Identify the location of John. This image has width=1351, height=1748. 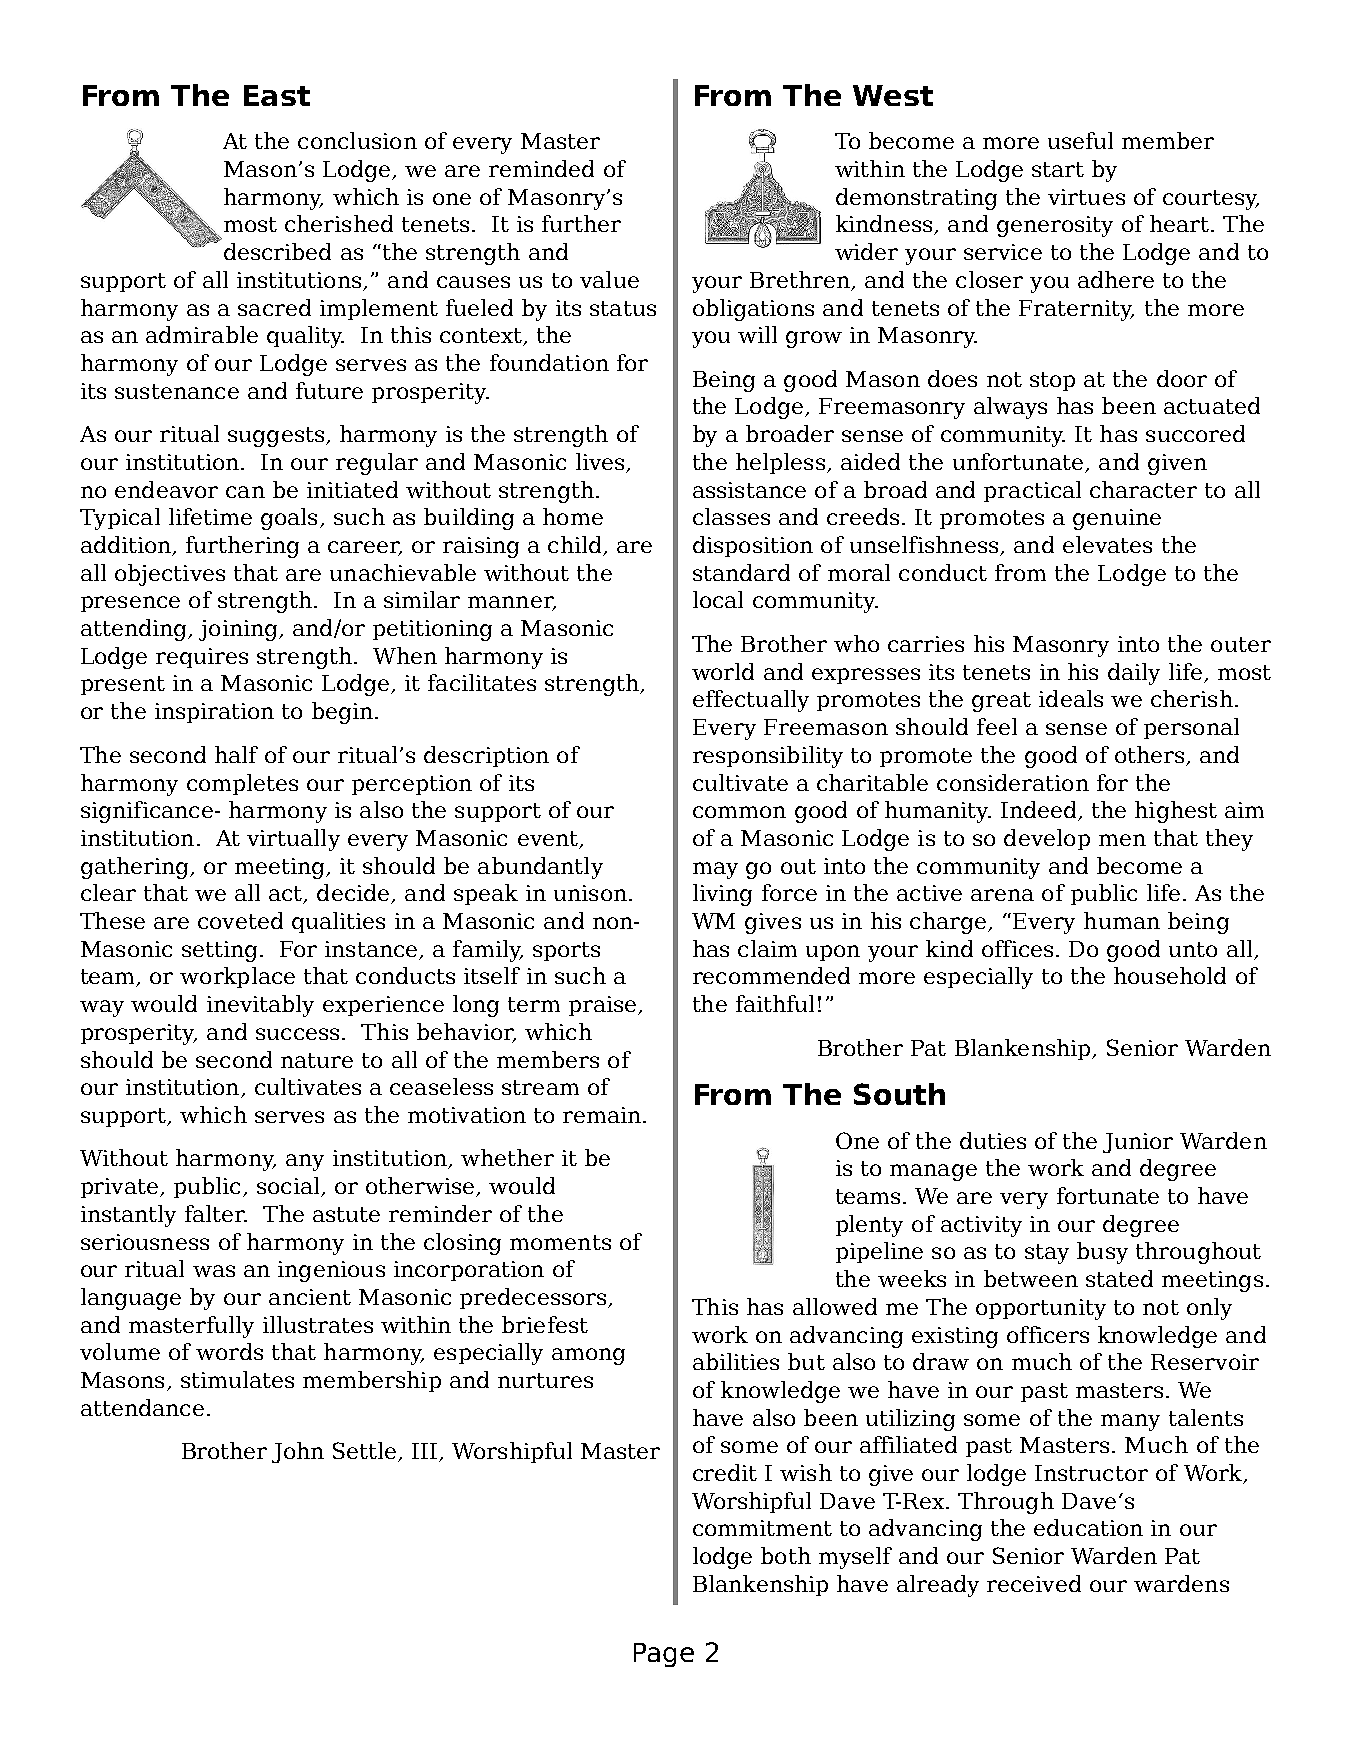
(298, 1452).
